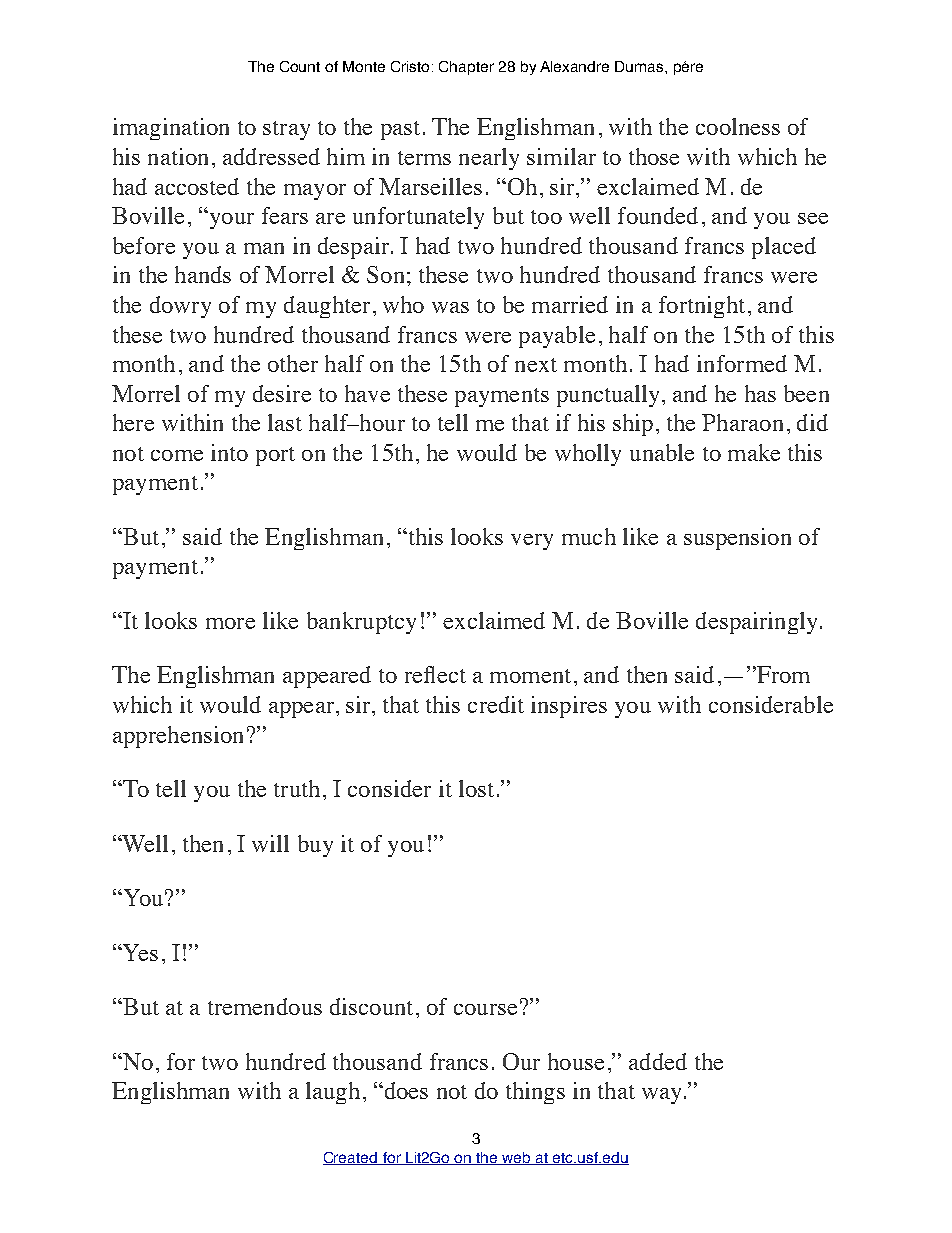 This image has width=952, height=1233. Describe the element at coordinates (516, 1158) in the image. I see `web` at that location.
